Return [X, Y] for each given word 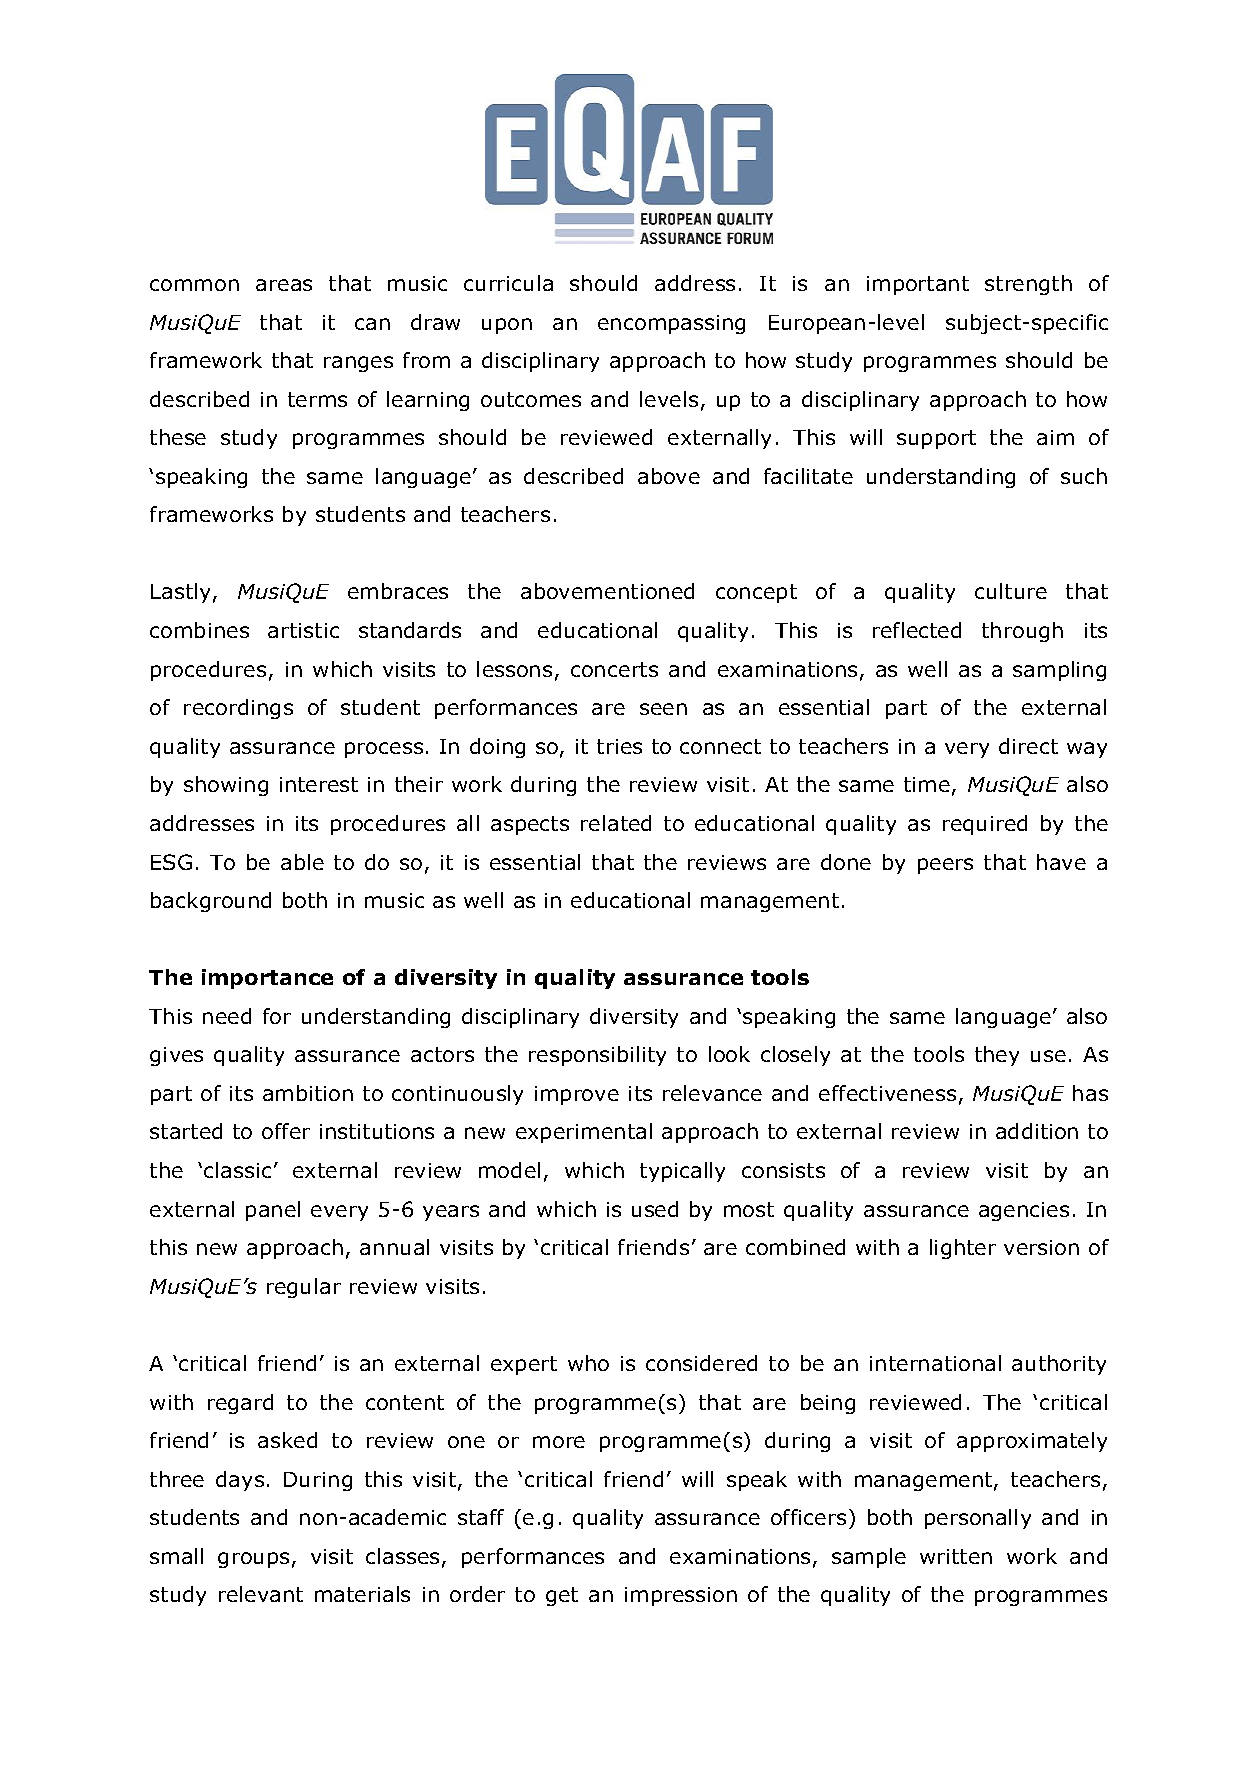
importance [267, 979]
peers [945, 866]
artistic [303, 630]
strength [1028, 285]
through [1022, 632]
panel [273, 1211]
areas [284, 285]
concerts [614, 669]
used [655, 1209]
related [616, 823]
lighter [963, 1249]
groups [253, 1560]
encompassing [671, 324]
